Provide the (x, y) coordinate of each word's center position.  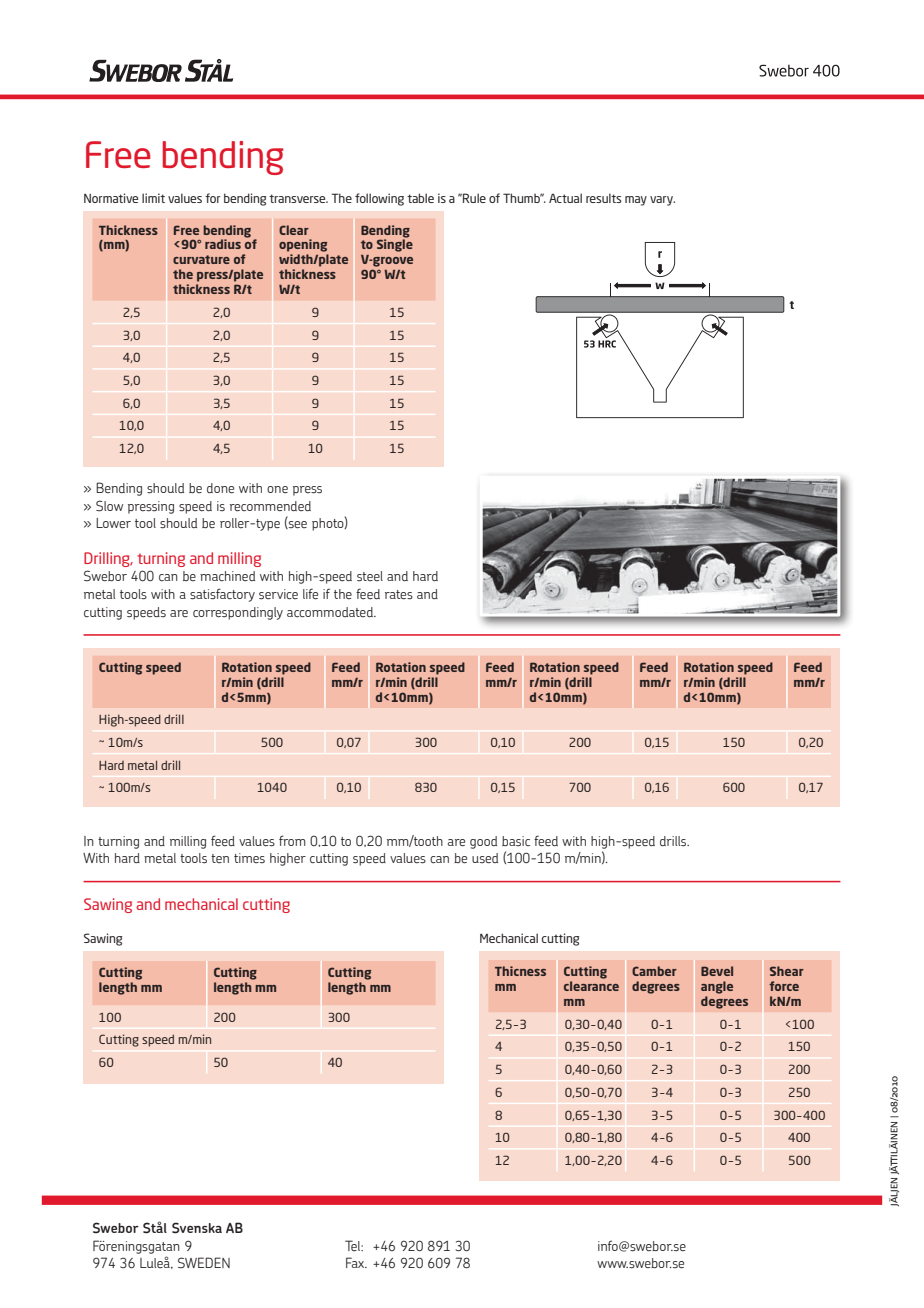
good (483, 842)
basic (516, 841)
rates (399, 595)
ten (220, 858)
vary (662, 201)
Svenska (197, 1228)
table (420, 198)
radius (223, 244)
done (220, 488)
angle (717, 987)
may (636, 201)
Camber (654, 971)
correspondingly (238, 613)
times (249, 858)
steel (370, 576)
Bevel (717, 971)
